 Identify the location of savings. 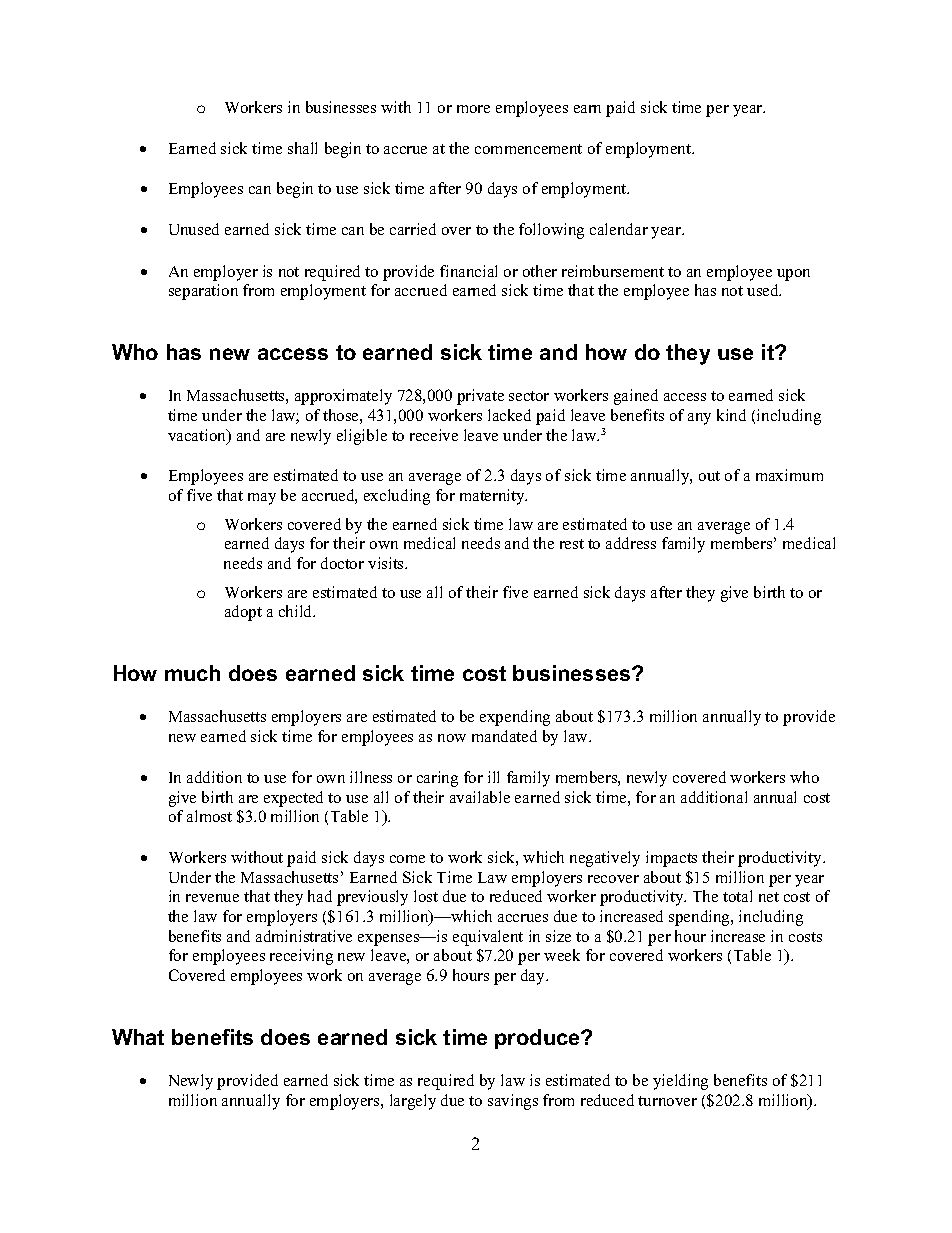
(513, 1102).
